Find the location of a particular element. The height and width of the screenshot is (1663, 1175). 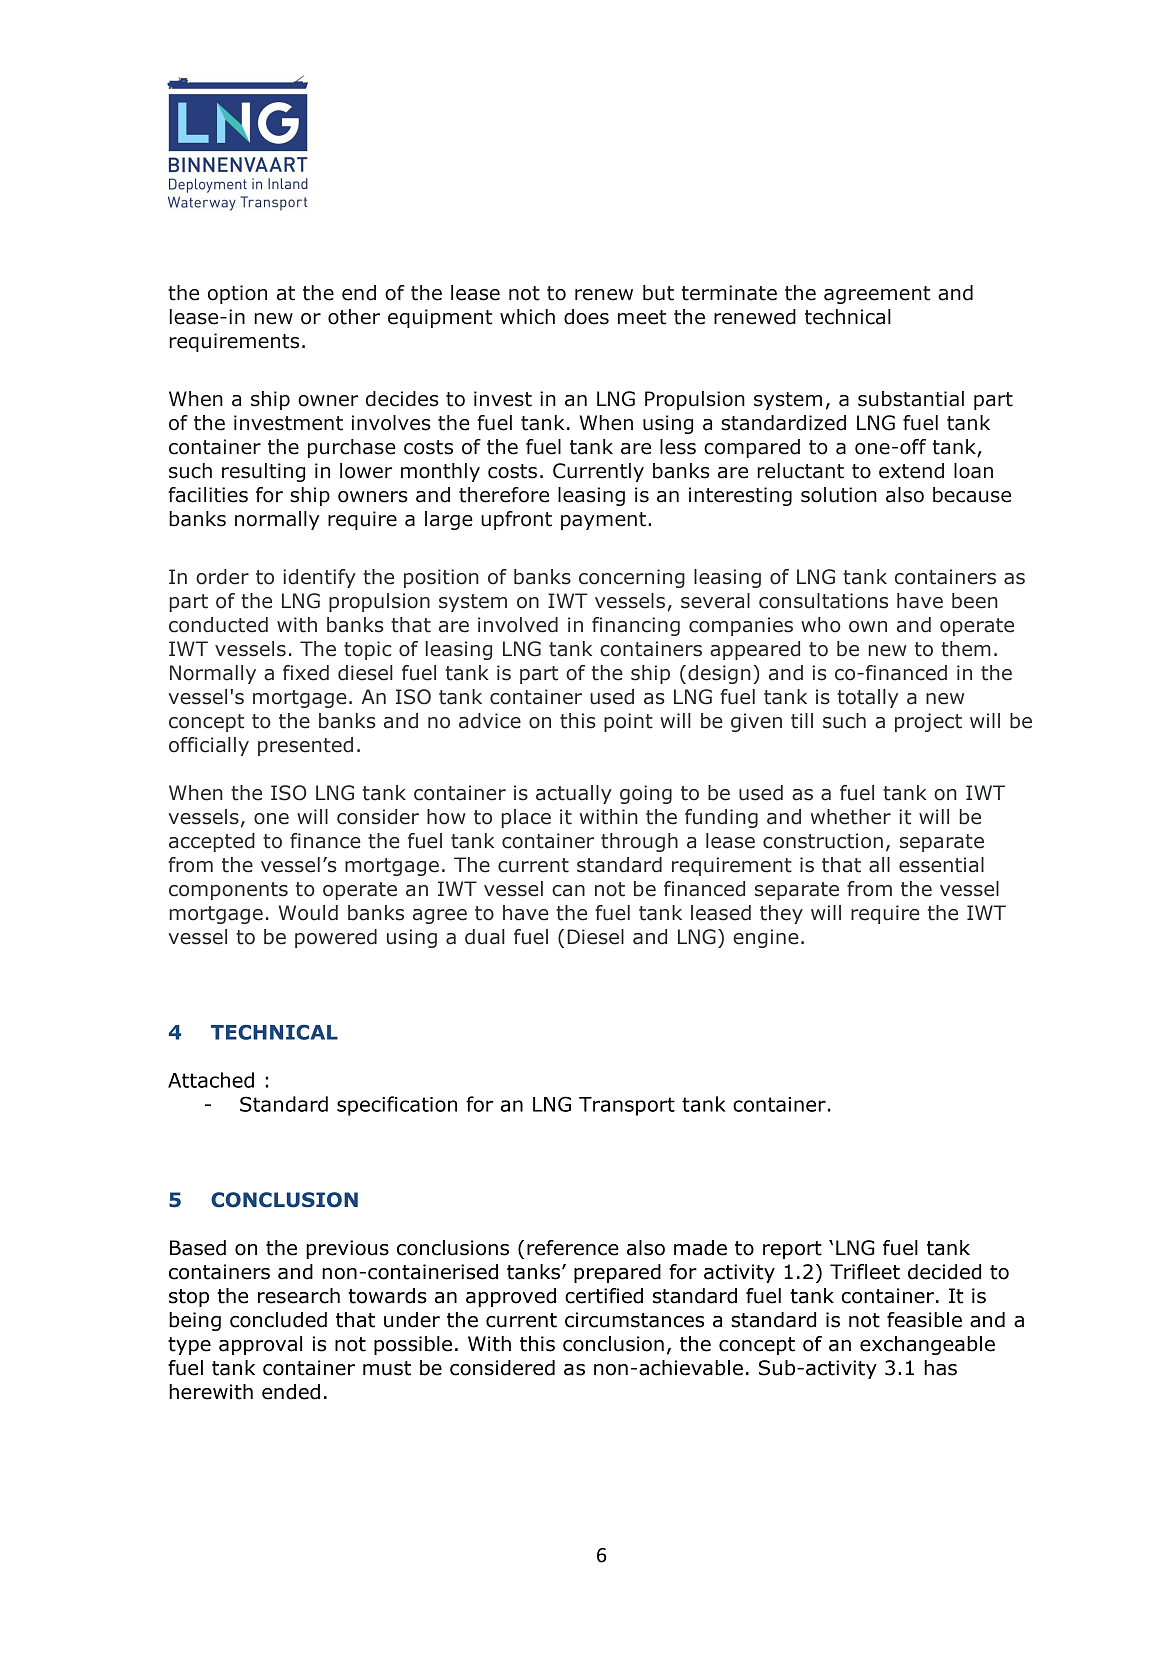

project is located at coordinates (928, 722).
